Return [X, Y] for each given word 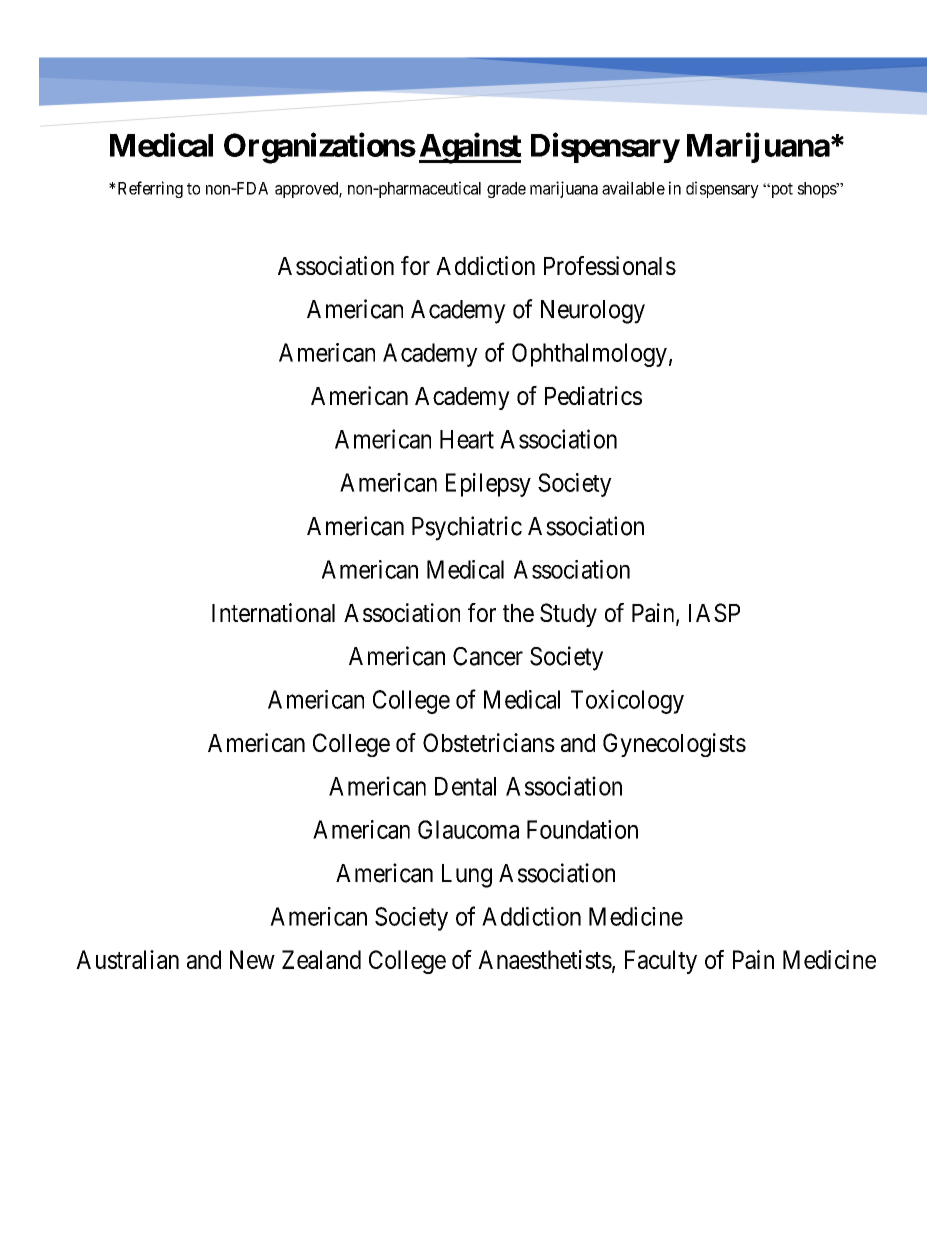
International [273, 612]
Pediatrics [593, 395]
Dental [465, 786]
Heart [467, 439]
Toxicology [627, 702]
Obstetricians [489, 742]
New [252, 959]
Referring [149, 189]
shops [817, 190]
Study [568, 615]
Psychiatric [467, 528]
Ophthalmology [589, 355]
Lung [467, 876]
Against [470, 148]
